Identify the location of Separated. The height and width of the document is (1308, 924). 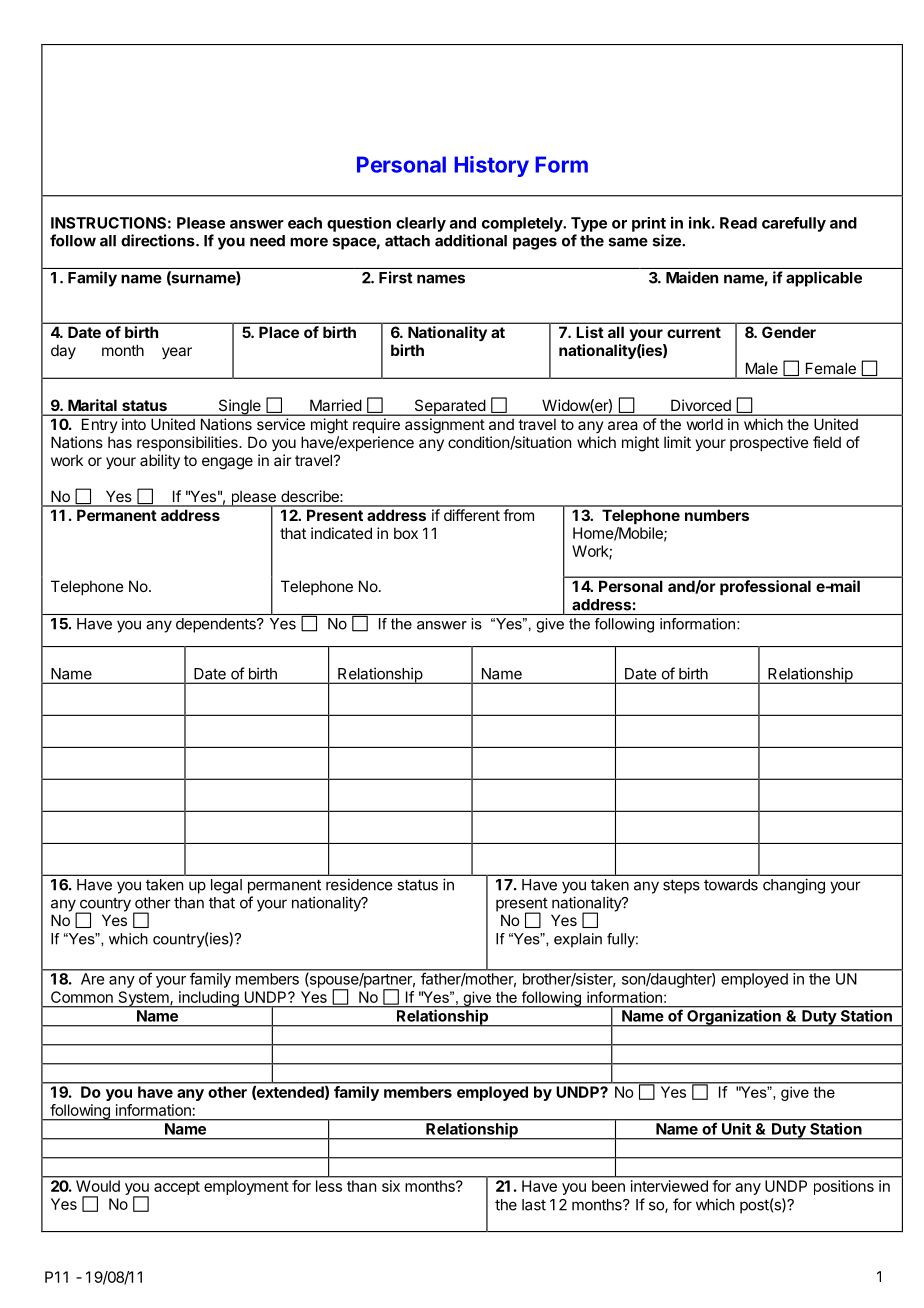
(449, 407).
